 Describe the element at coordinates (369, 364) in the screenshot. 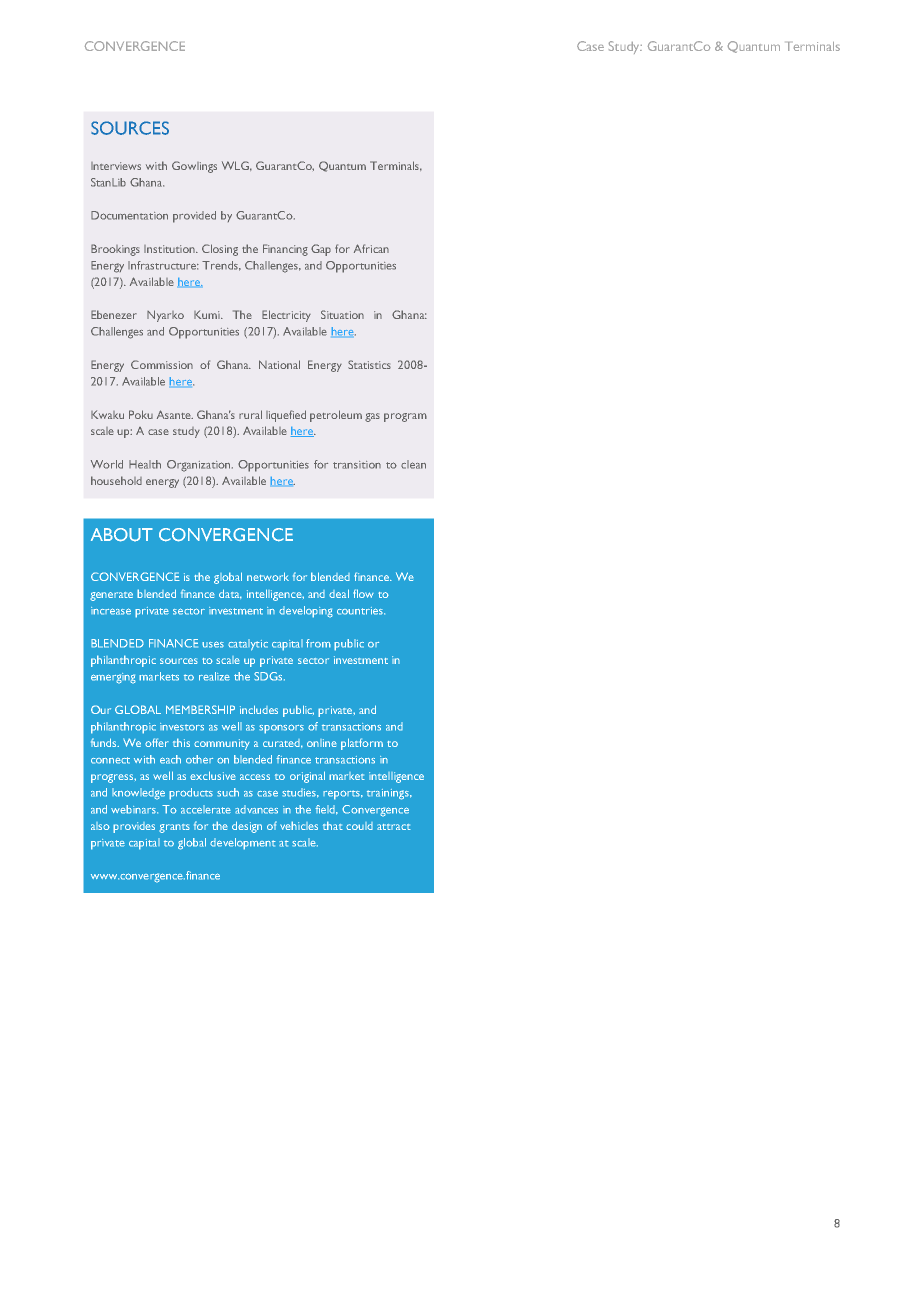

I see `Statistics` at that location.
